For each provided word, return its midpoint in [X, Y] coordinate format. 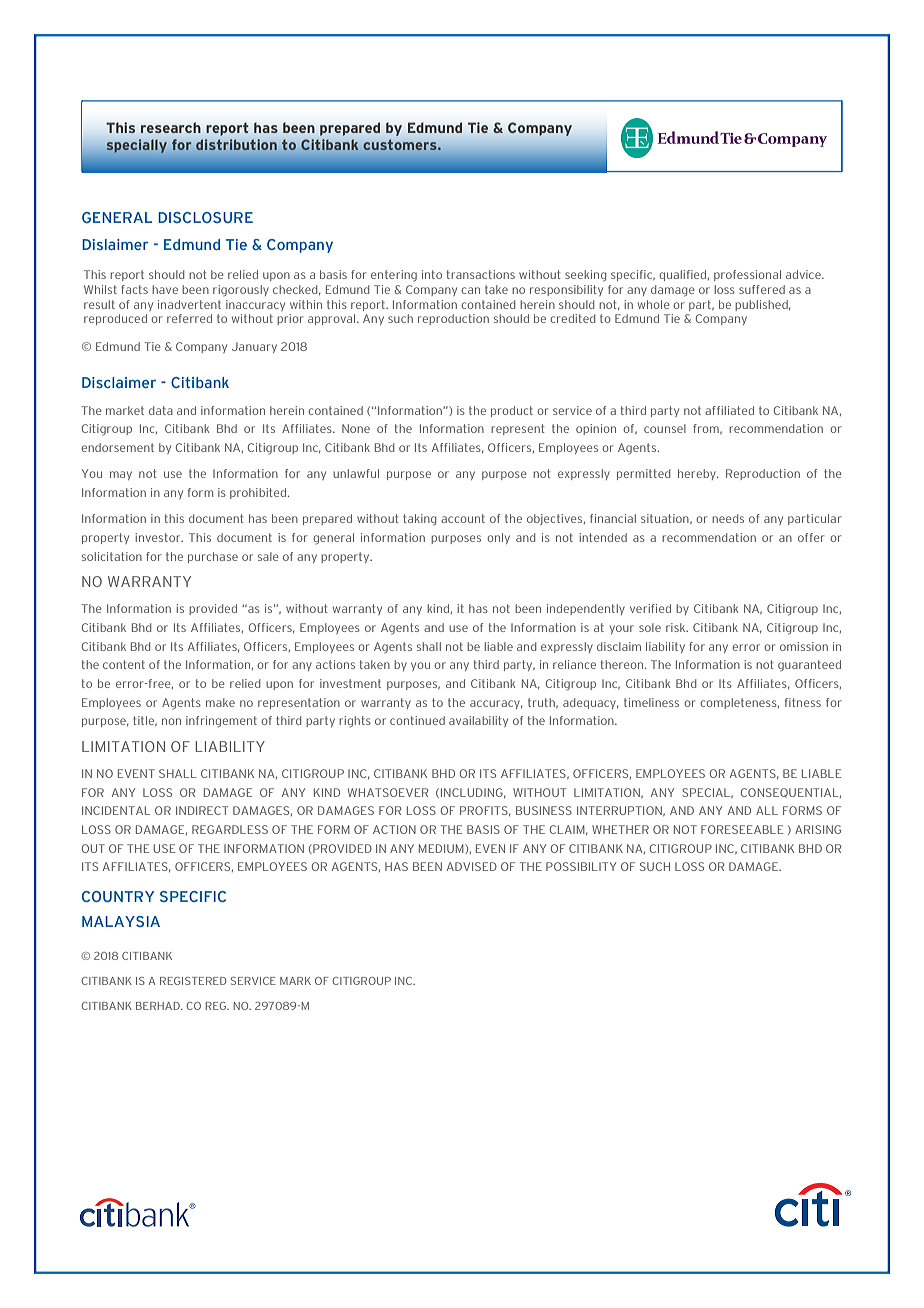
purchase [213, 557]
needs [728, 518]
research [171, 127]
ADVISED [472, 866]
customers [401, 145]
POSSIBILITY [581, 866]
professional [747, 275]
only [498, 538]
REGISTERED [193, 981]
